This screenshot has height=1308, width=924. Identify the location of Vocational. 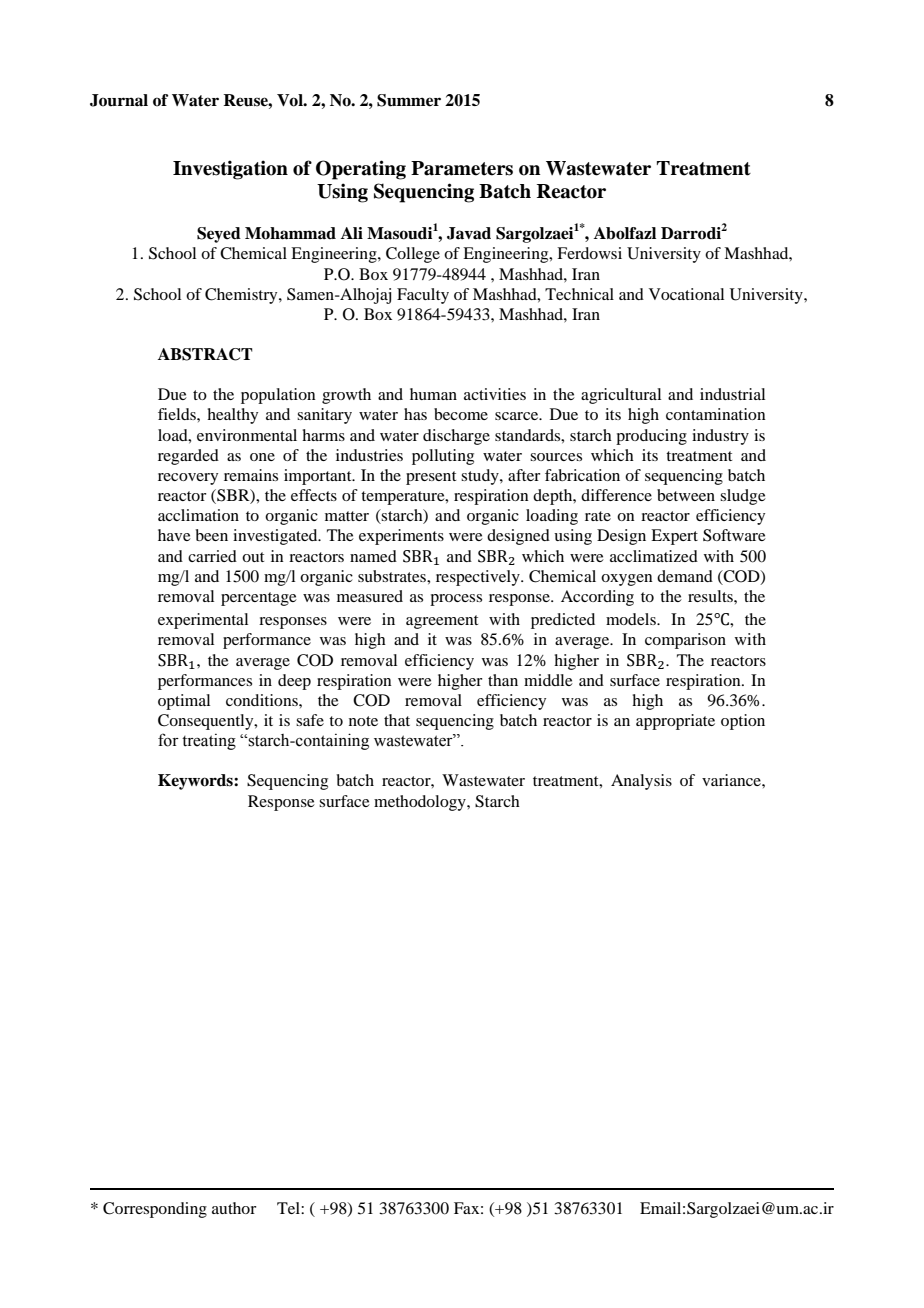
(686, 294).
